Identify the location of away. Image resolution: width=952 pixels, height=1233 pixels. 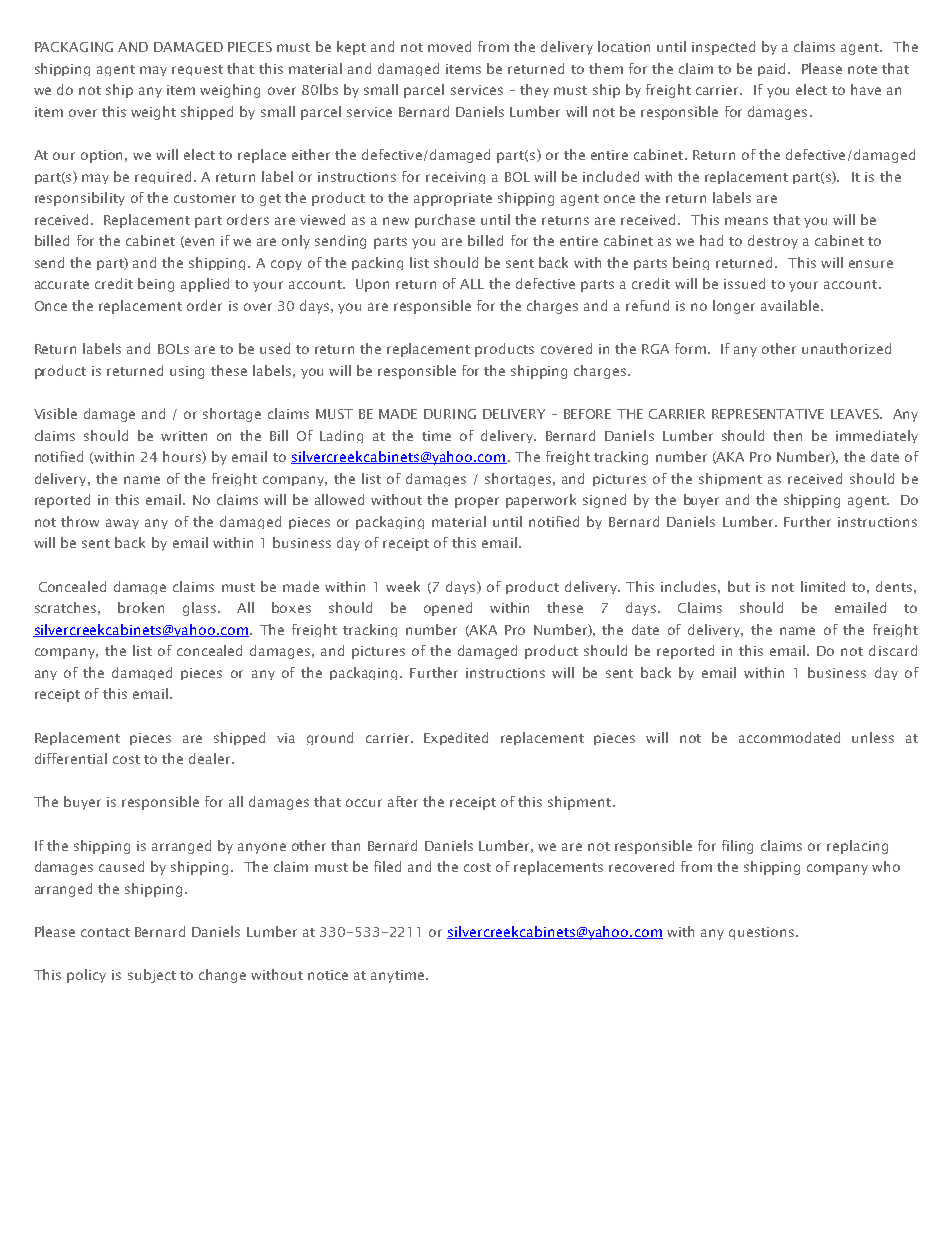
(122, 524).
